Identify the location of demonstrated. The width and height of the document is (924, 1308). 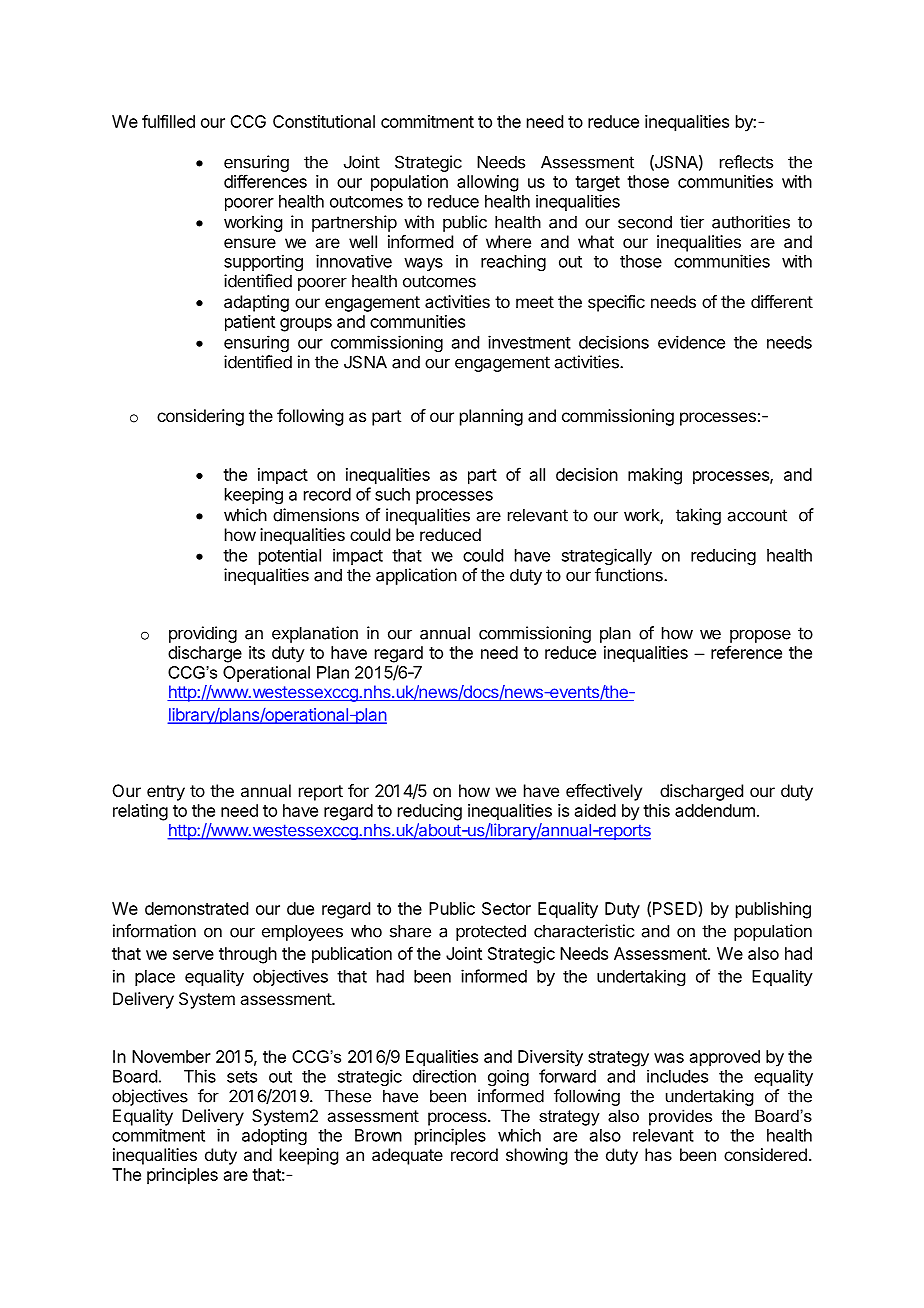
(196, 908).
